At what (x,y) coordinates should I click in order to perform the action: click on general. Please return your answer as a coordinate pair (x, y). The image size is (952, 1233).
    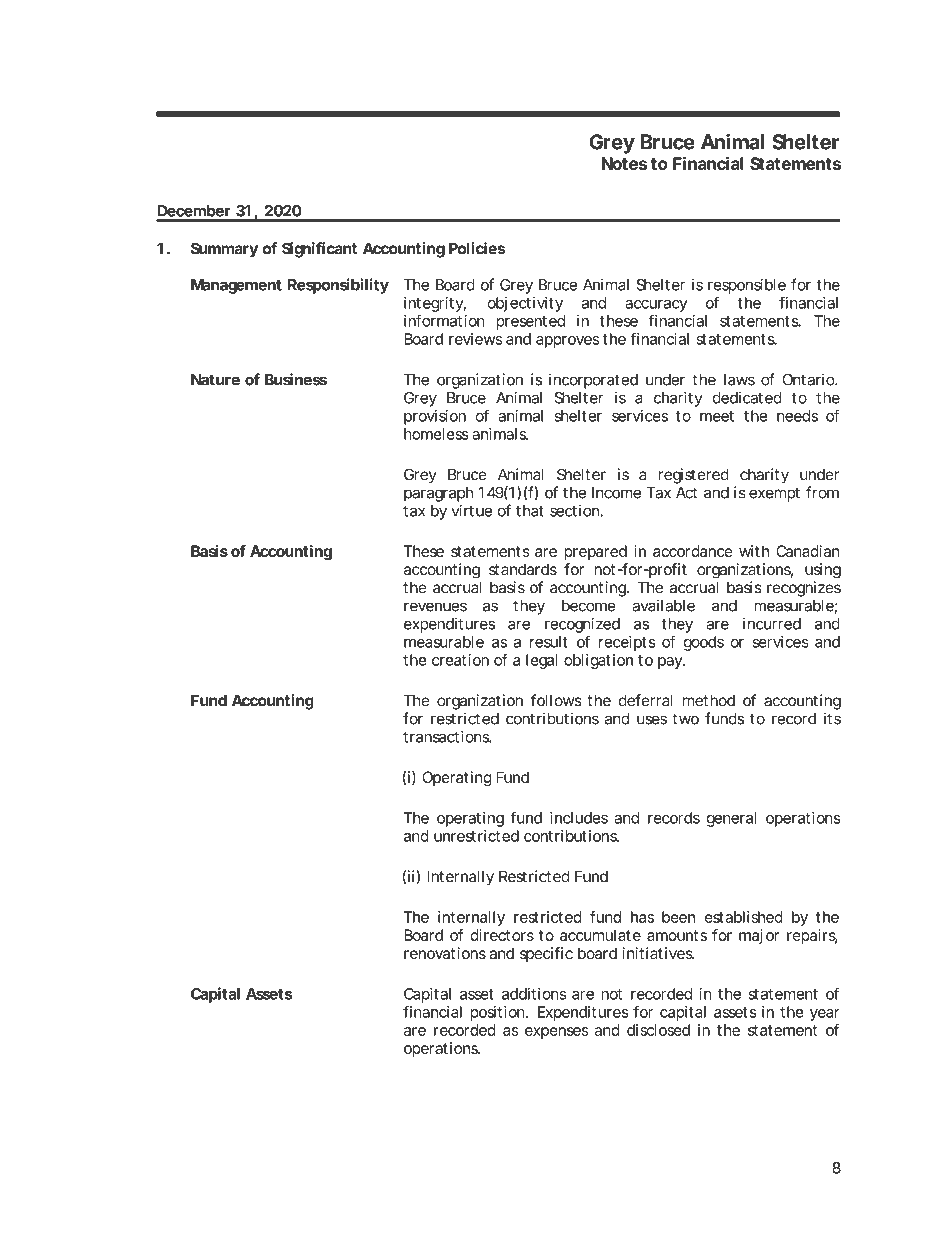
    Looking at the image, I should click on (731, 819).
